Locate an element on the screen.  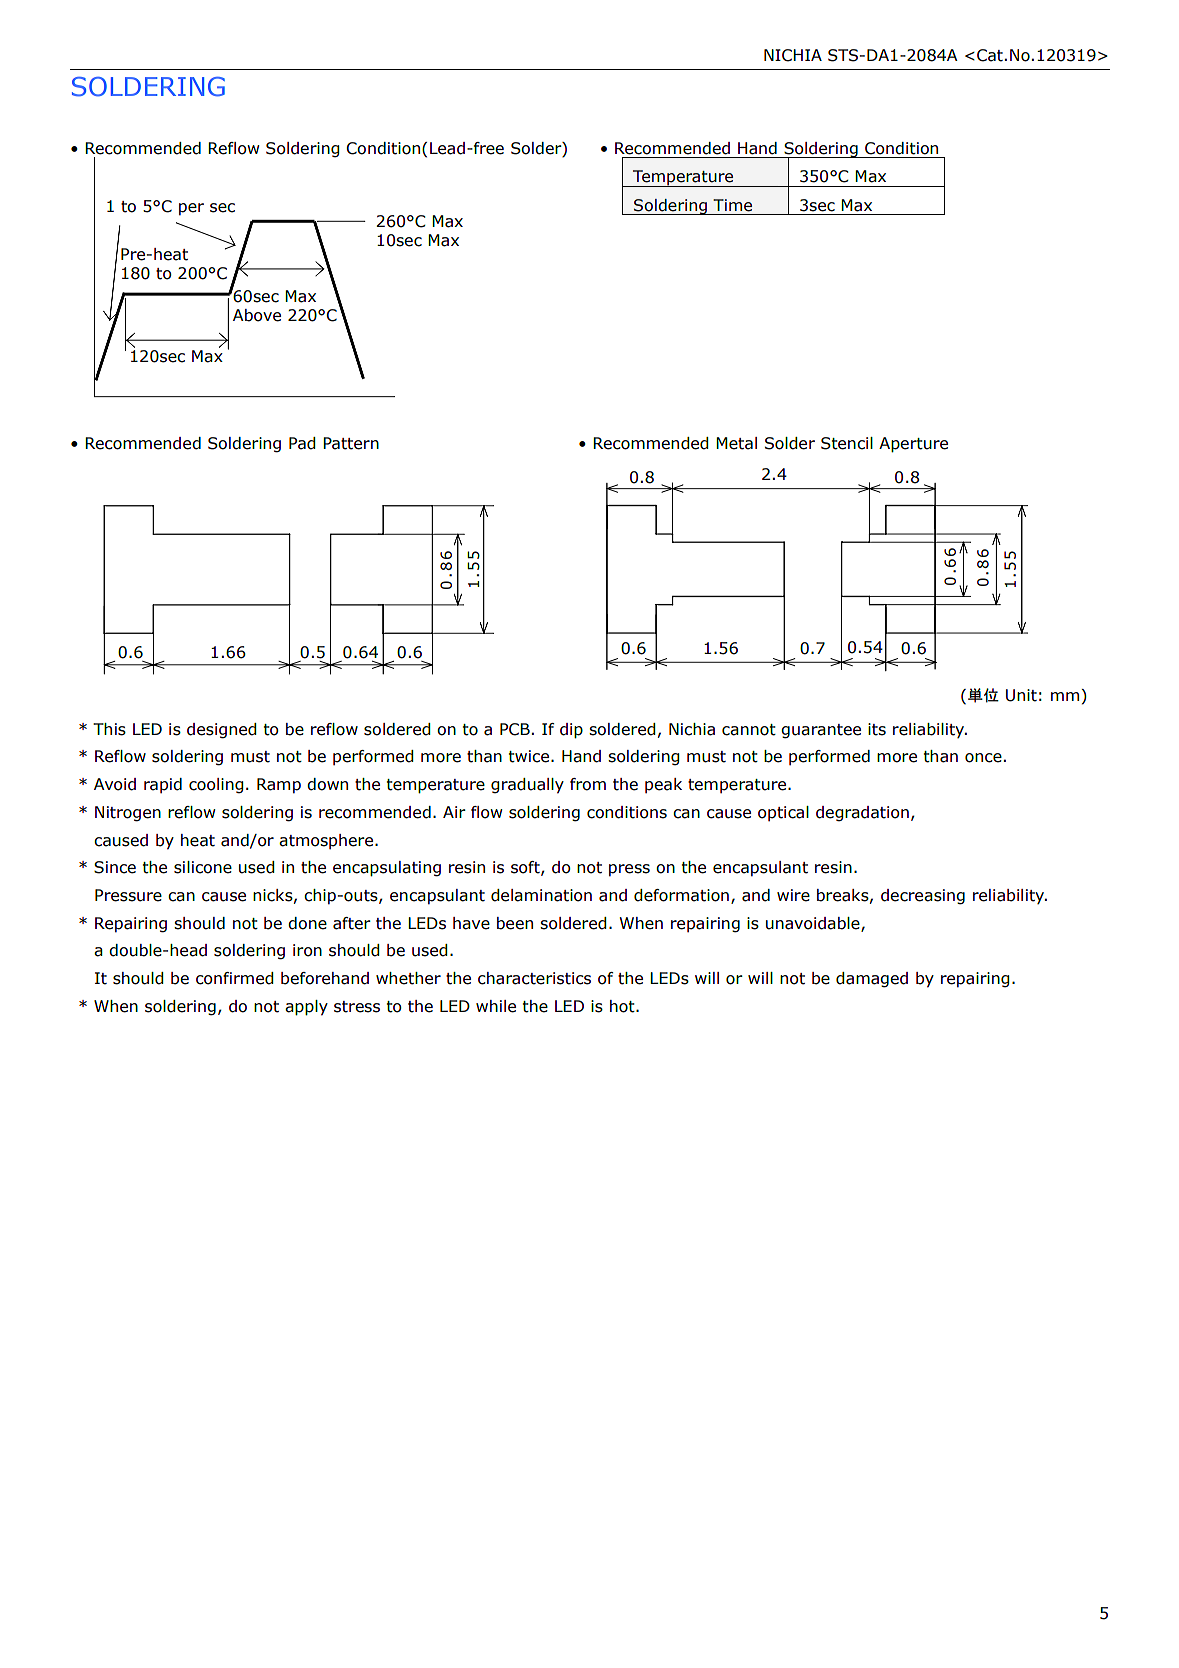
dip is located at coordinates (571, 731).
